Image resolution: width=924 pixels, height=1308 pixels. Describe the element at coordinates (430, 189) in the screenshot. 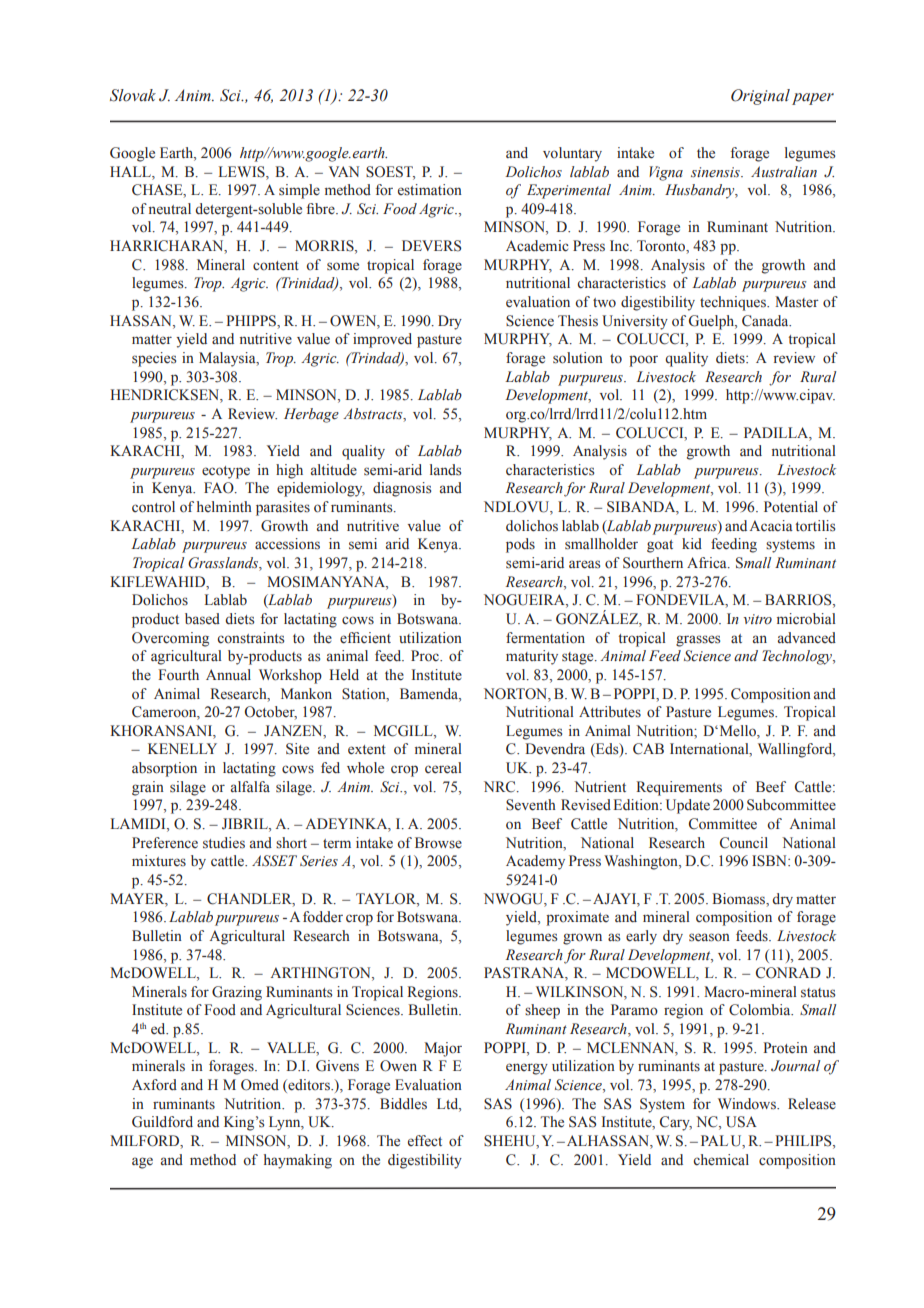

I see `estimation` at that location.
